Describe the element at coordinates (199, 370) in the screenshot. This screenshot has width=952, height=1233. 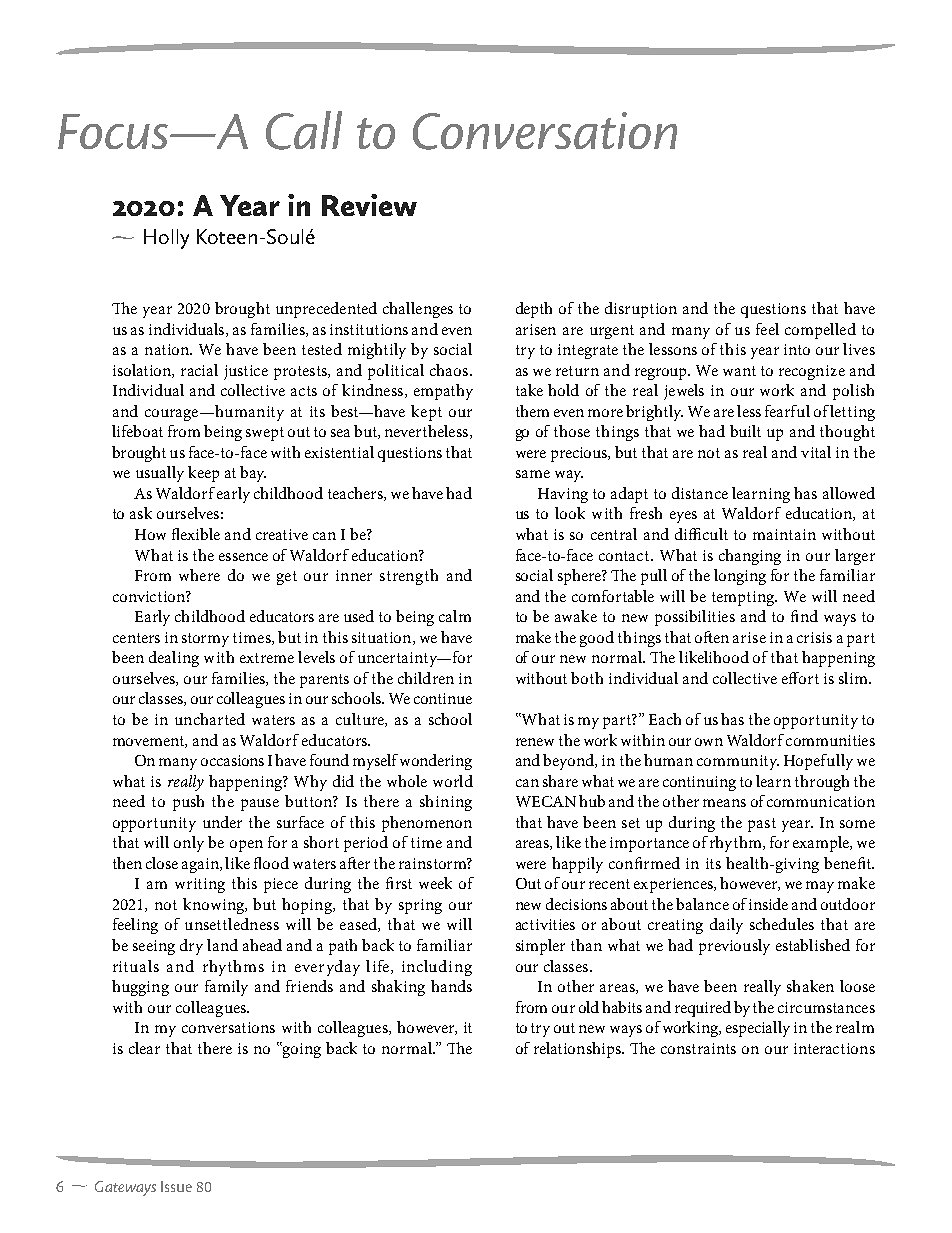
I see `racial` at that location.
